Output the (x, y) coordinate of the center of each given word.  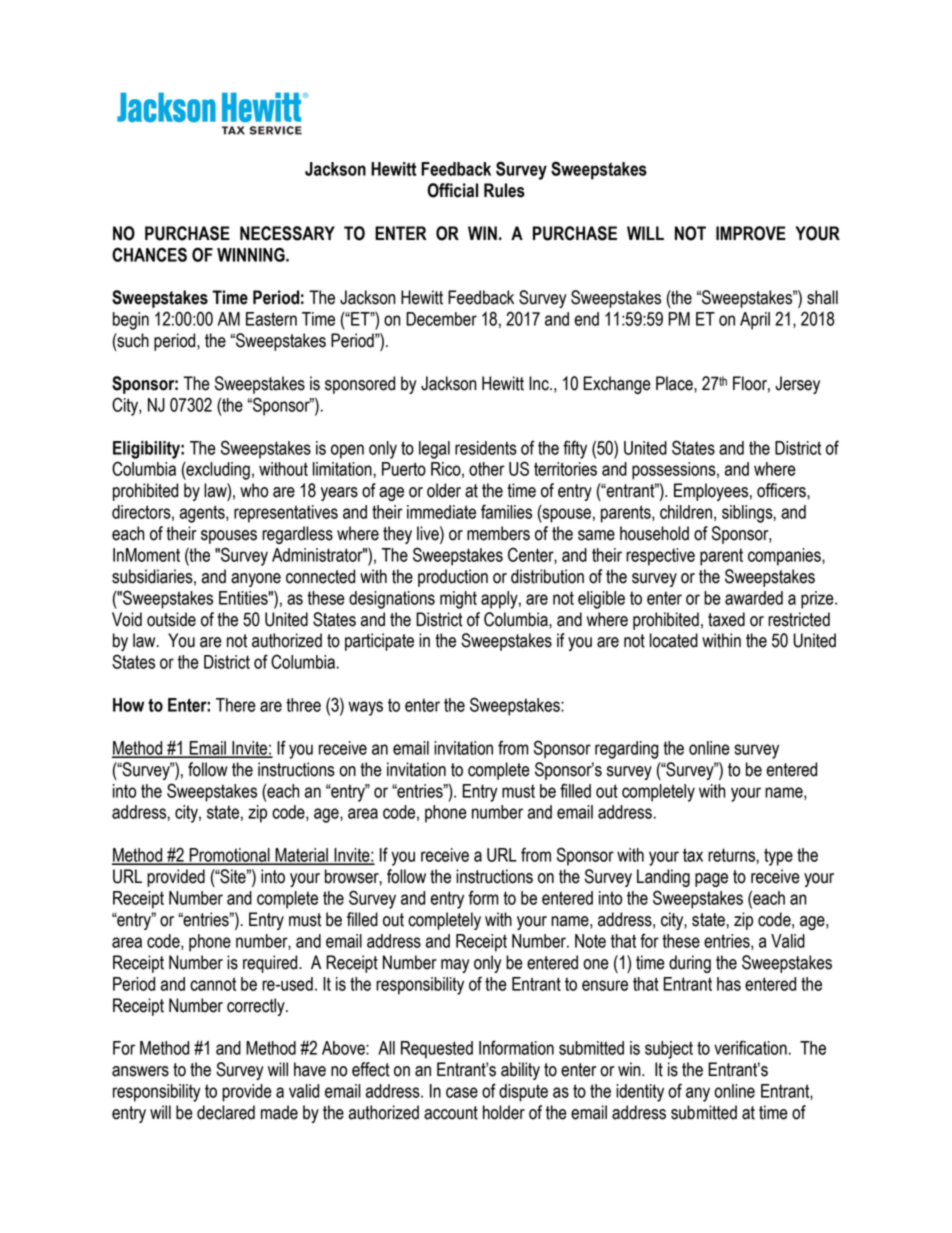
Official (452, 190)
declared (226, 1112)
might (458, 600)
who (254, 490)
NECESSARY (287, 233)
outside (171, 619)
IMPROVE (751, 233)
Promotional (229, 856)
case (462, 1092)
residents (486, 448)
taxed (726, 619)
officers (782, 490)
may (455, 966)
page (711, 880)
